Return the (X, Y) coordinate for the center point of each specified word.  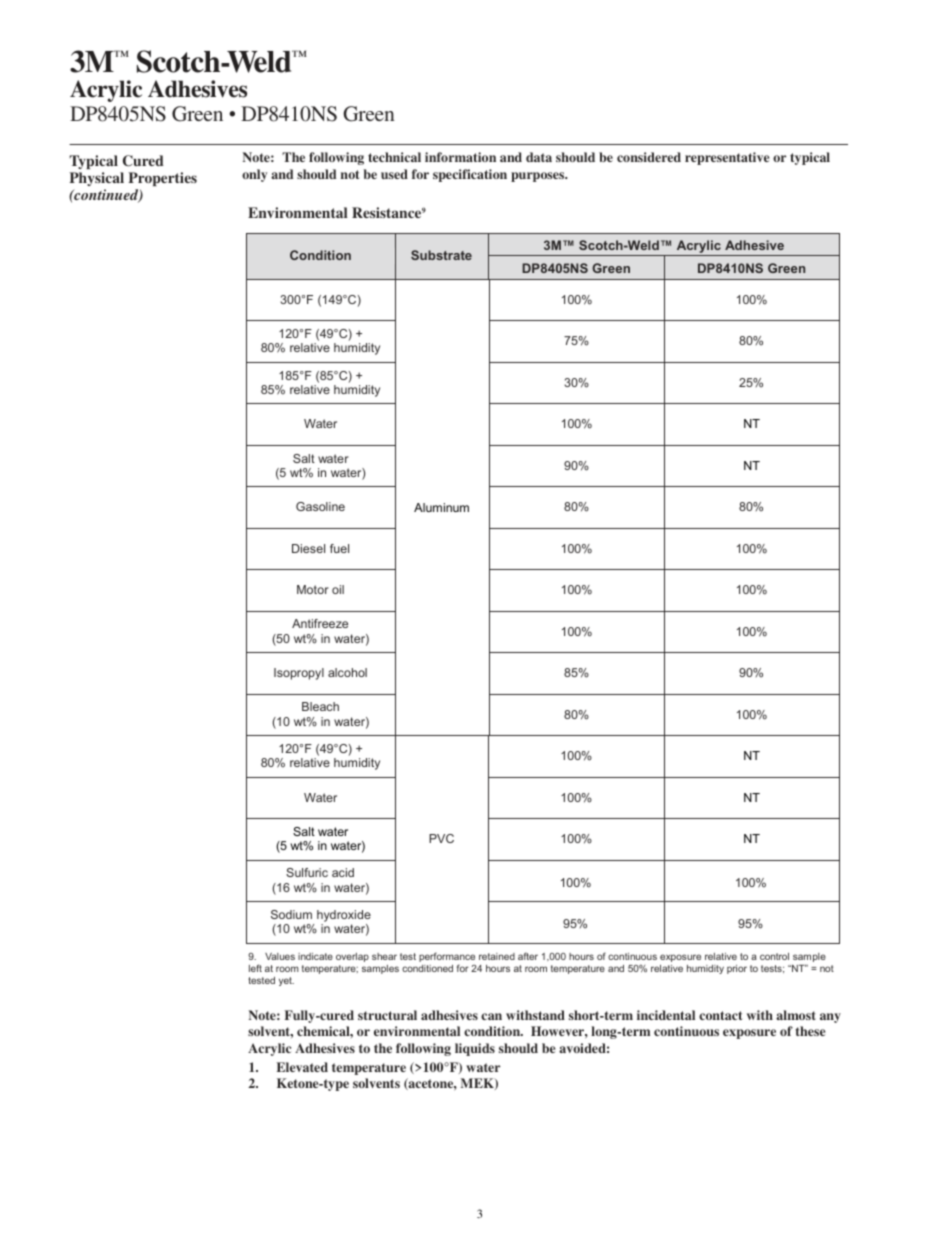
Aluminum (441, 507)
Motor (313, 589)
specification (470, 175)
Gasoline (320, 506)
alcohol (347, 672)
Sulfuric (307, 872)
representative (727, 158)
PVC (441, 838)
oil (338, 589)
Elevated (302, 1067)
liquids (475, 1049)
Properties (162, 179)
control (774, 956)
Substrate (441, 255)
